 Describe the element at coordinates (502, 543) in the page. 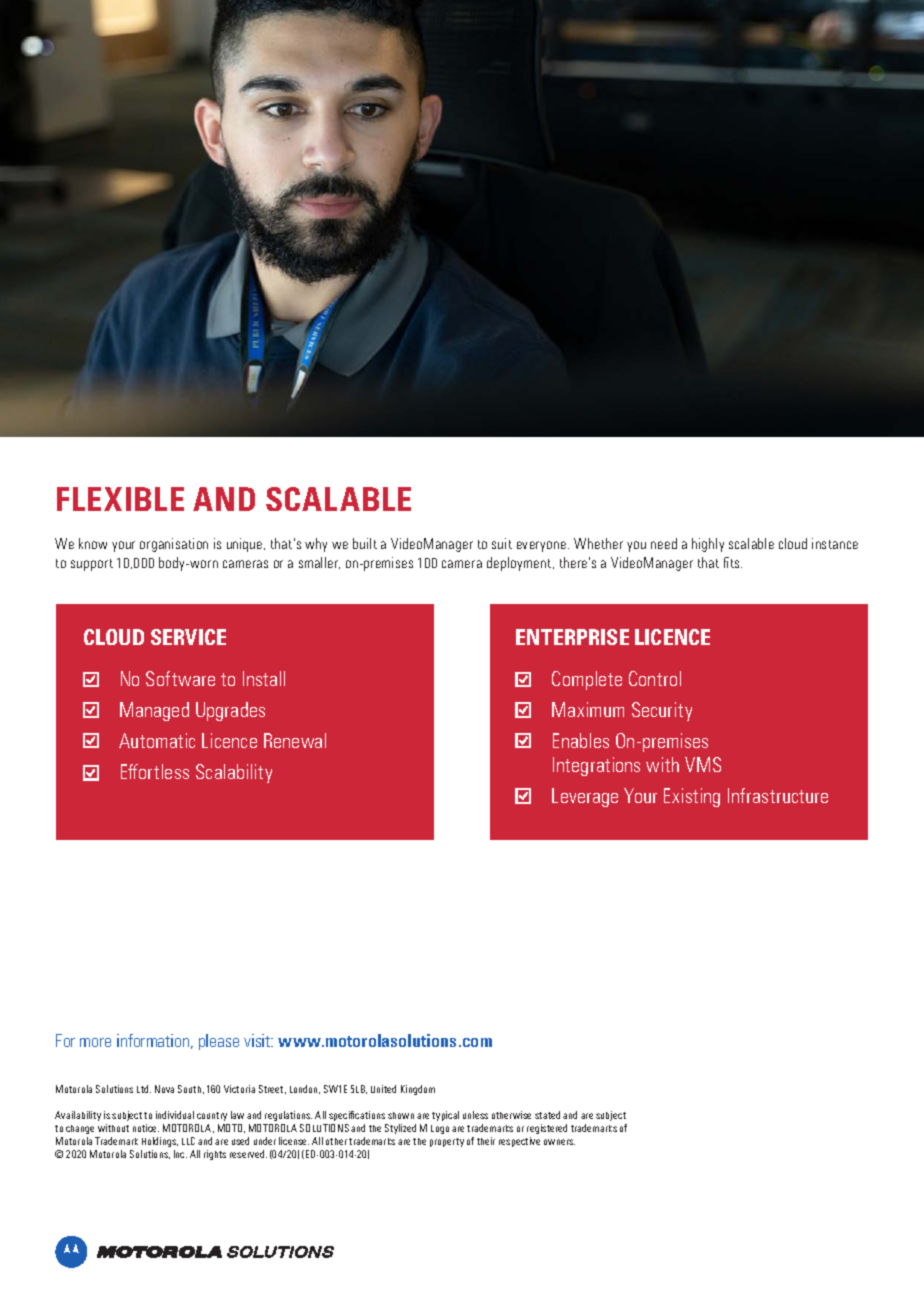

I see `suit` at that location.
